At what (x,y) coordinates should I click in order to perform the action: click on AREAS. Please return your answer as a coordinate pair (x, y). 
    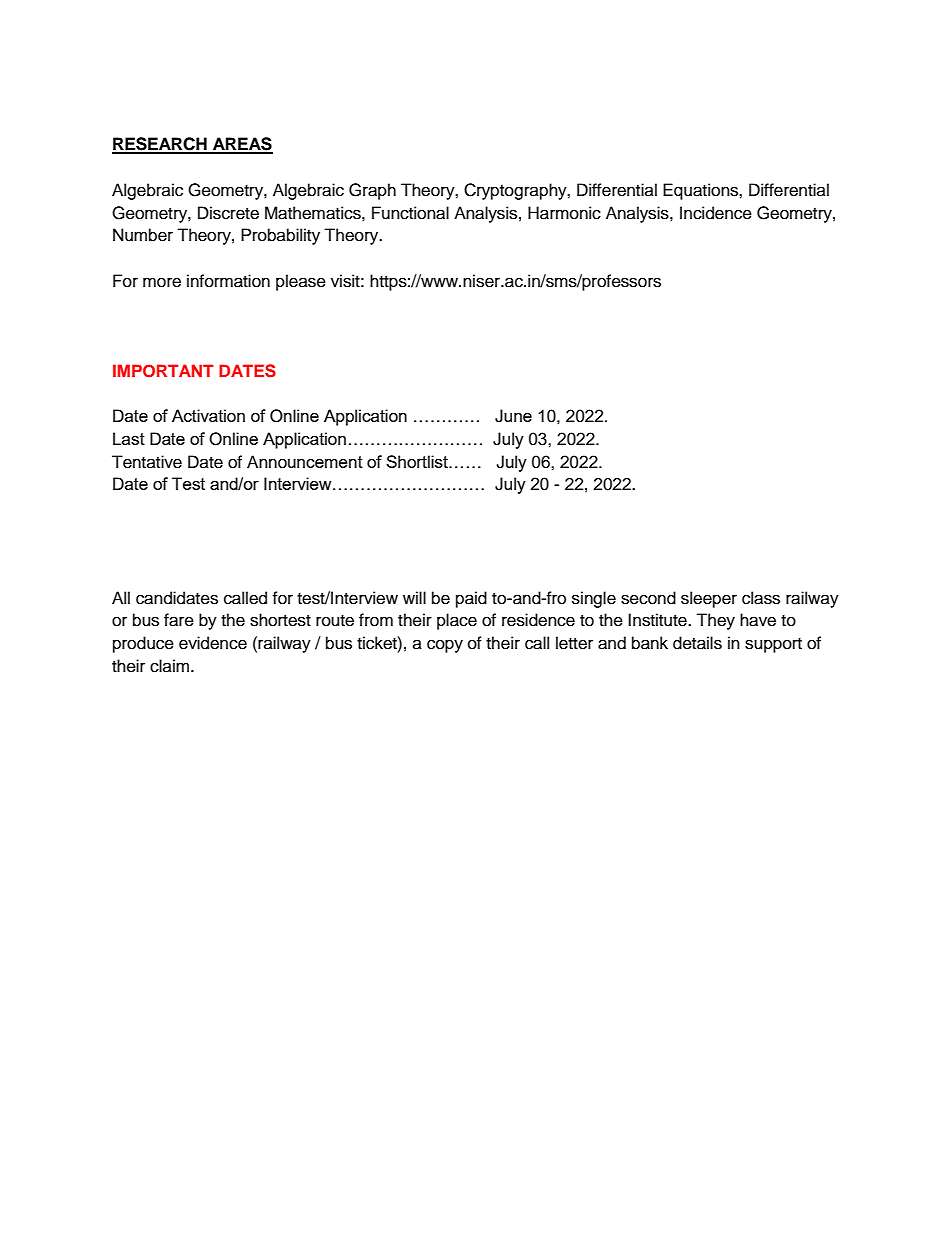
    Looking at the image, I should click on (242, 145).
